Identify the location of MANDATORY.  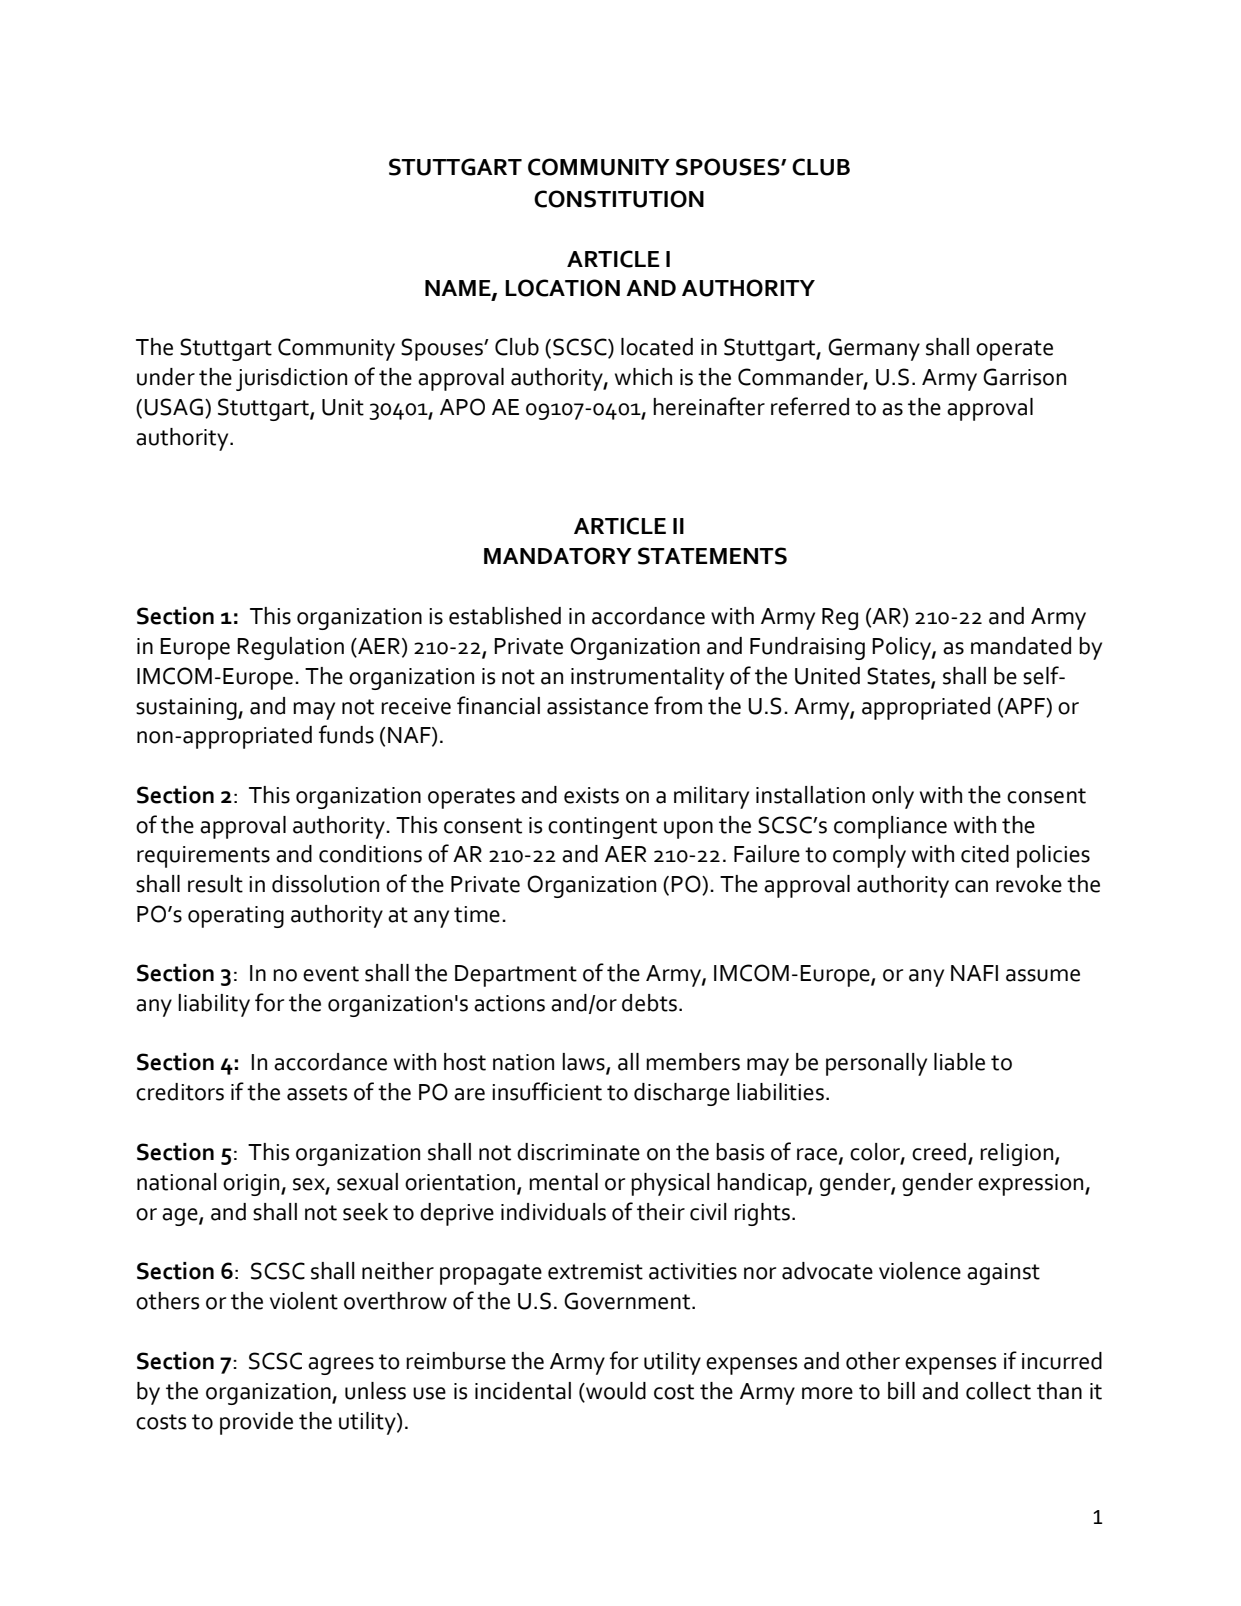
(558, 556).
